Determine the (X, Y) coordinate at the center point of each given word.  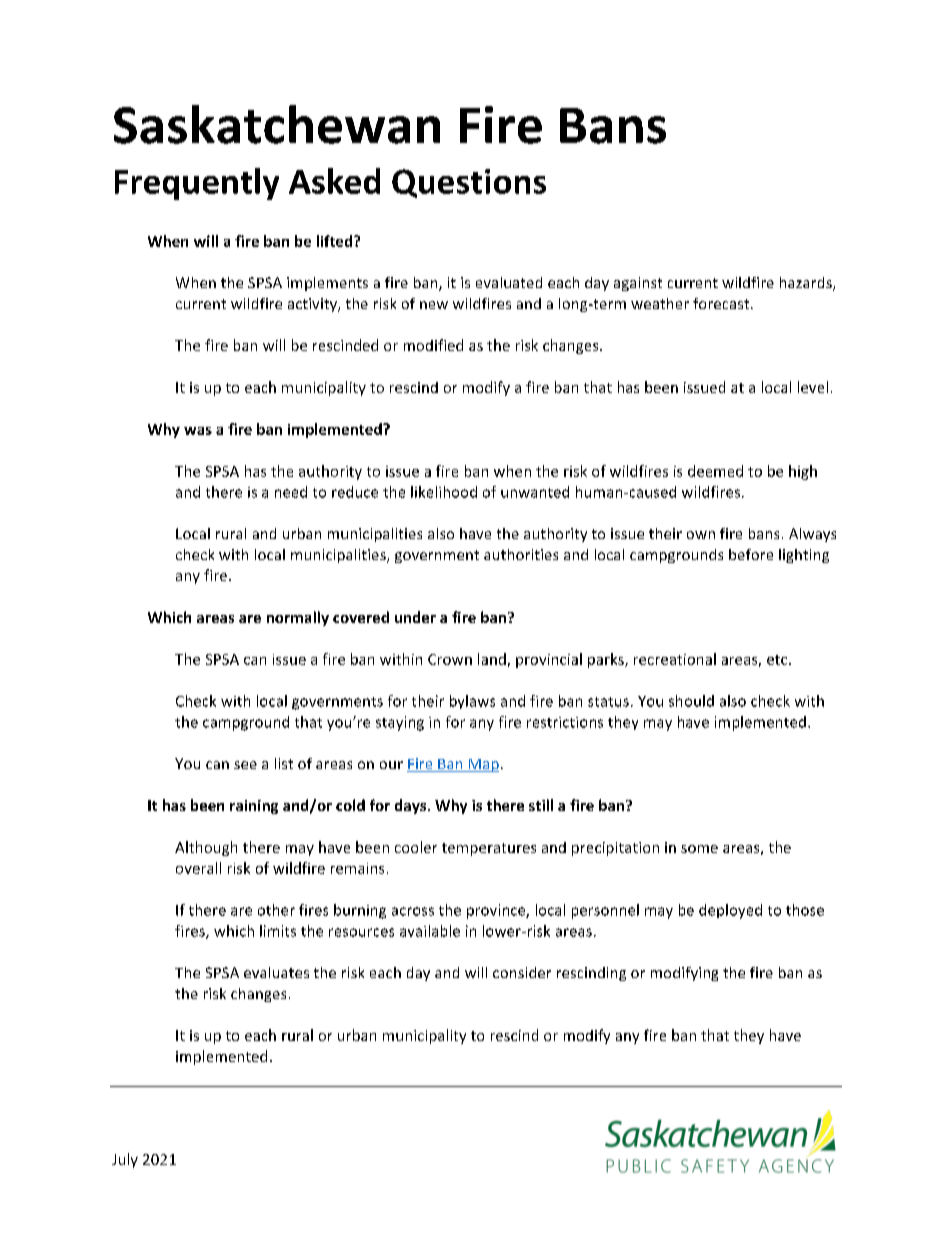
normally (298, 618)
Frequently (197, 184)
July (125, 1160)
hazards (807, 284)
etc (778, 660)
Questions (469, 183)
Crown (450, 659)
